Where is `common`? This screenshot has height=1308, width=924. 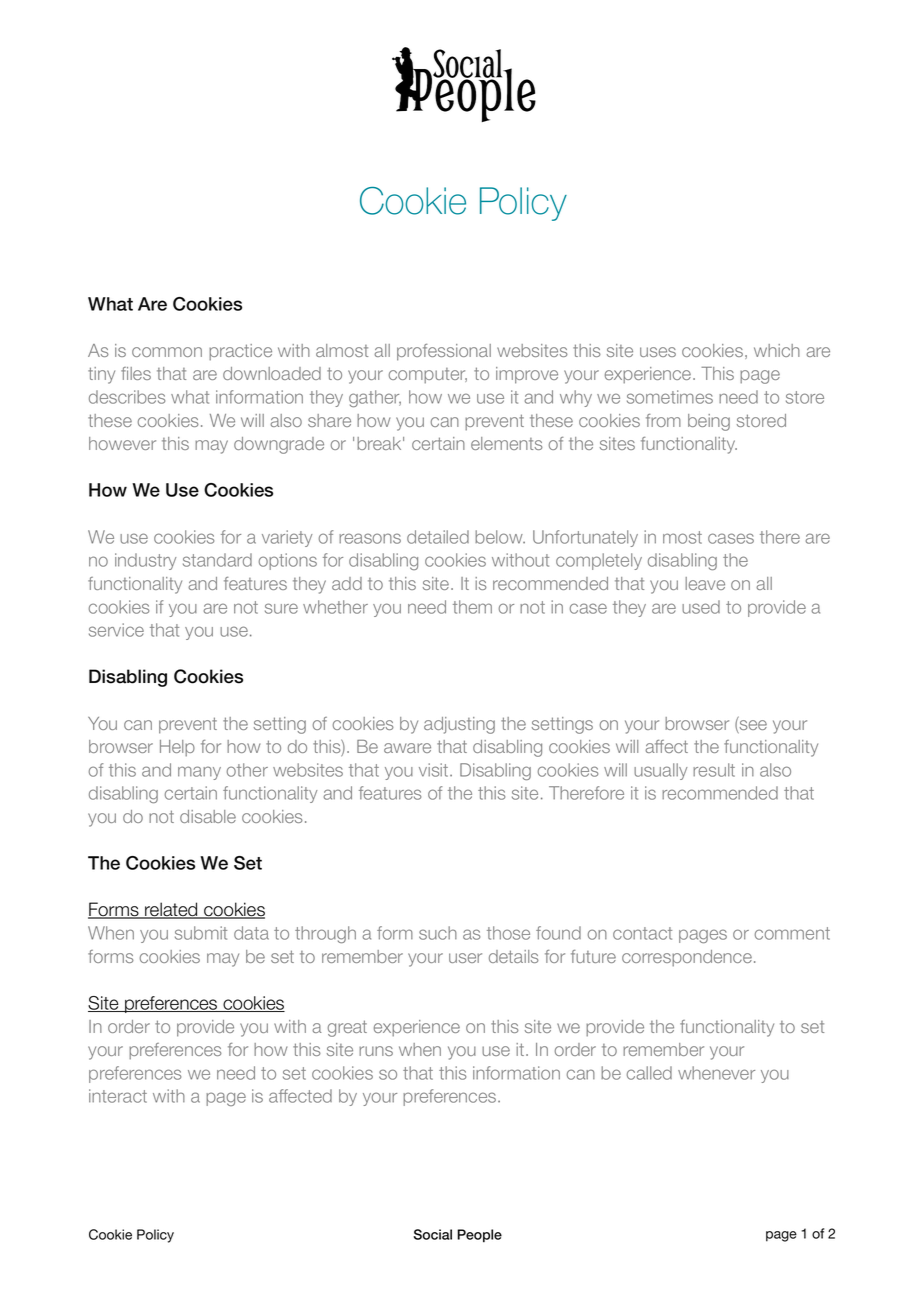
common is located at coordinates (167, 352).
